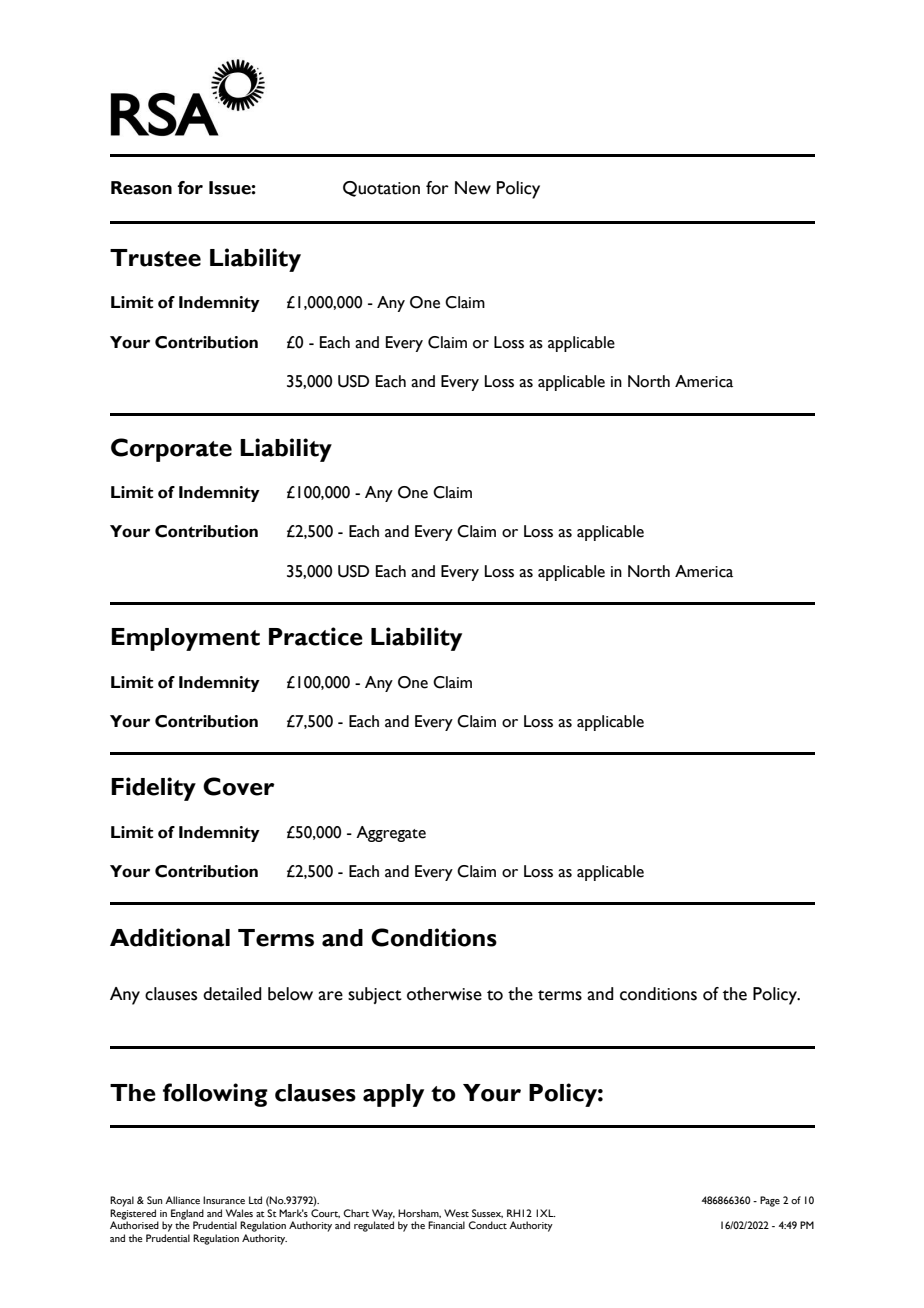 The height and width of the screenshot is (1308, 924). What do you see at coordinates (456, 1213) in the screenshot?
I see `West` at bounding box center [456, 1213].
